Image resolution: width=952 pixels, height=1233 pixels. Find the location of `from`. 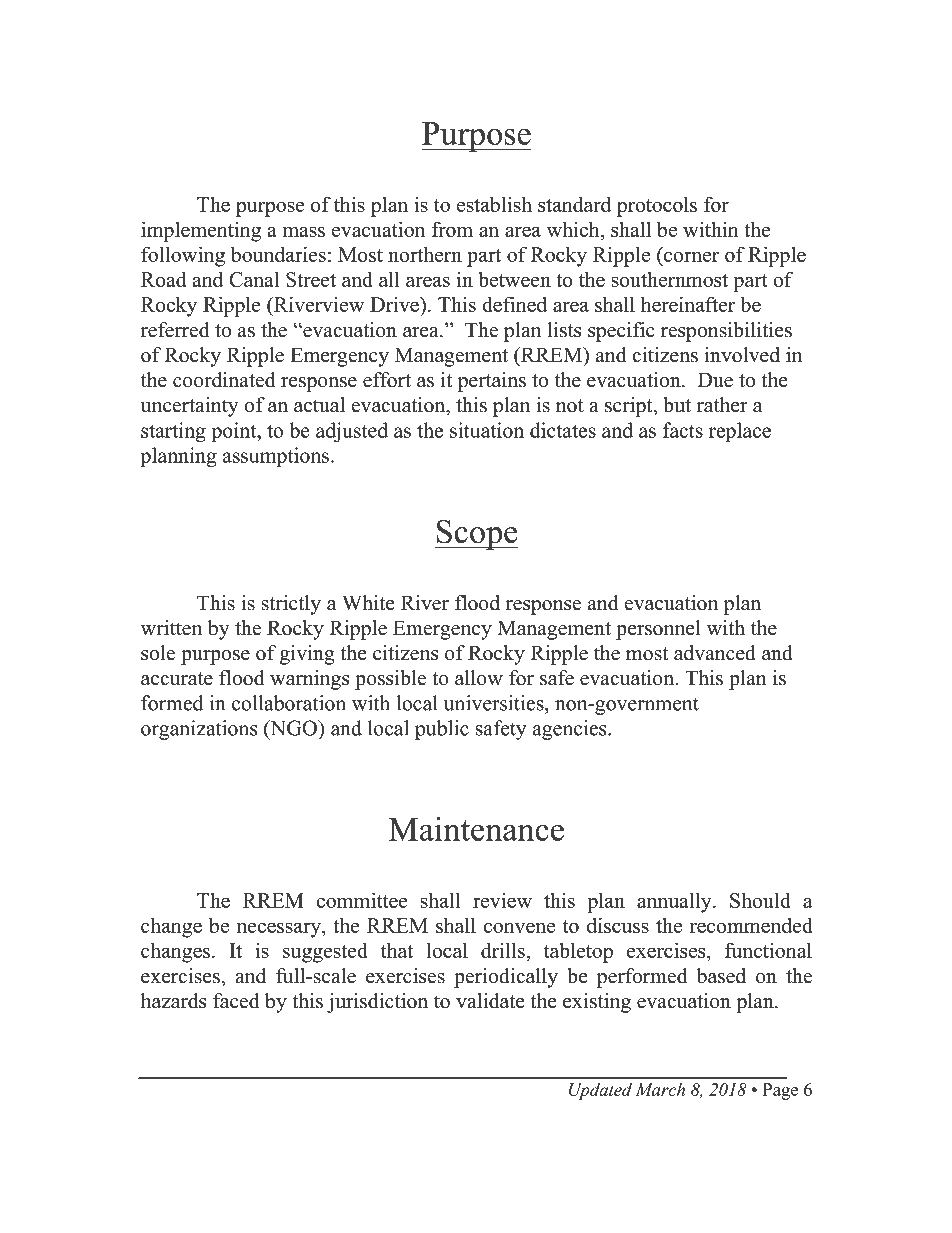

from is located at coordinates (452, 229).
